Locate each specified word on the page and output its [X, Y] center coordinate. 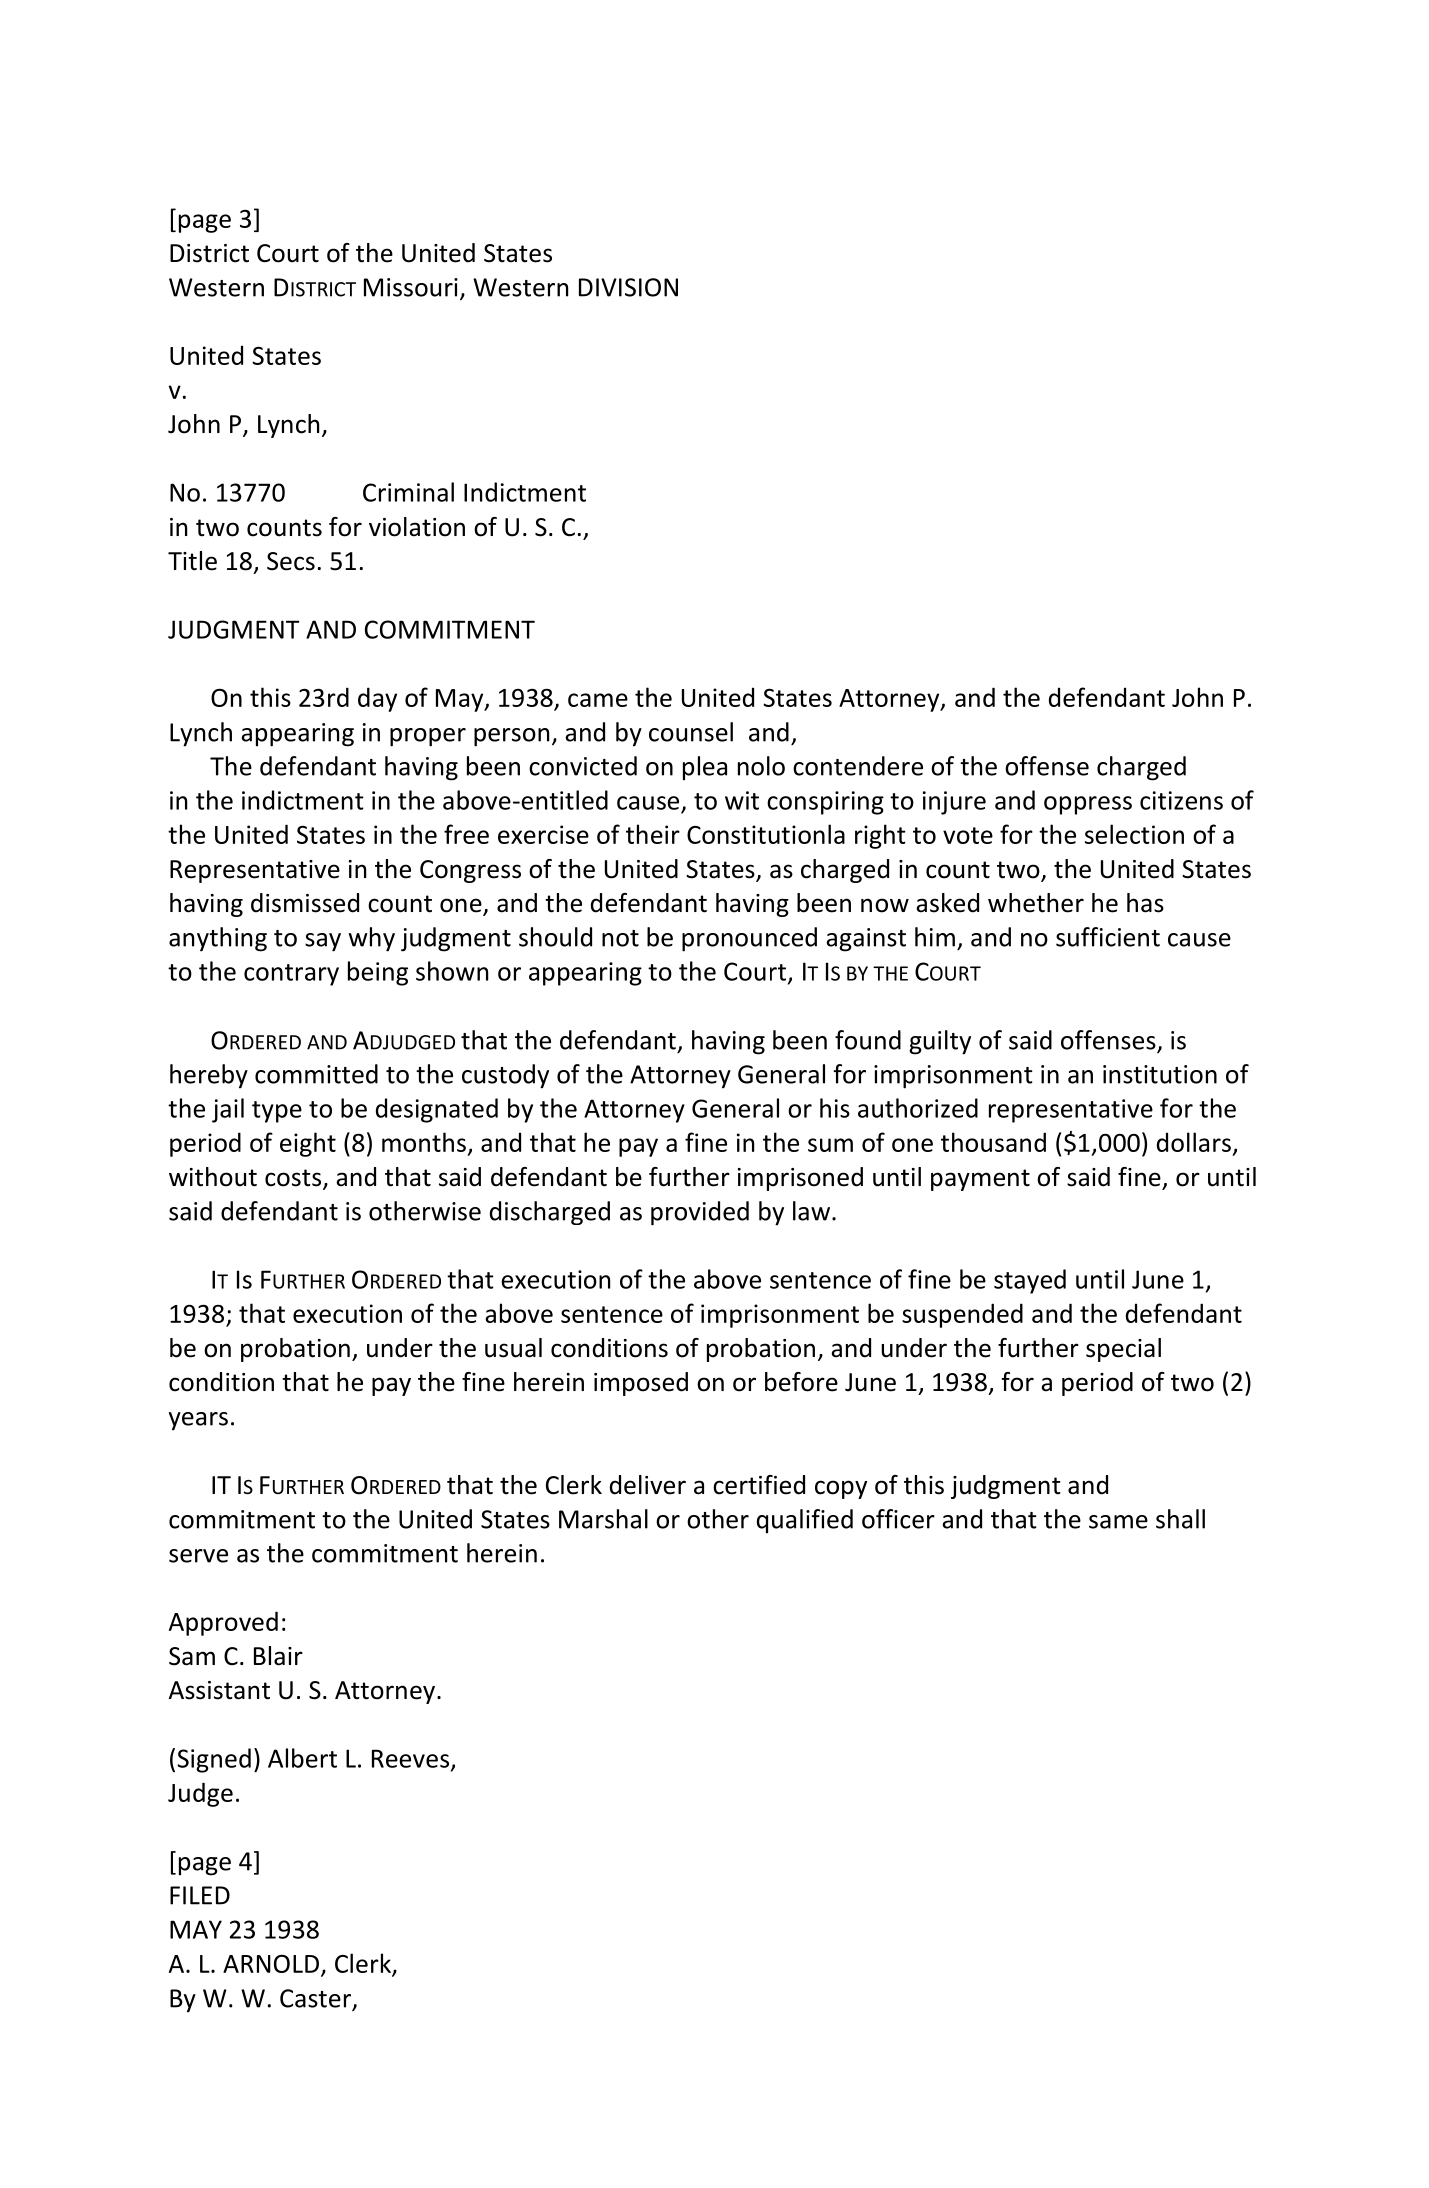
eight [308, 1144]
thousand [993, 1142]
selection [1134, 834]
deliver [648, 1485]
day [377, 699]
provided [700, 1213]
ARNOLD [271, 1964]
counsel [691, 732]
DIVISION [628, 287]
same [1118, 1522]
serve [198, 1556]
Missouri [411, 287]
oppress [1088, 805]
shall [1180, 1519]
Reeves [412, 1759]
